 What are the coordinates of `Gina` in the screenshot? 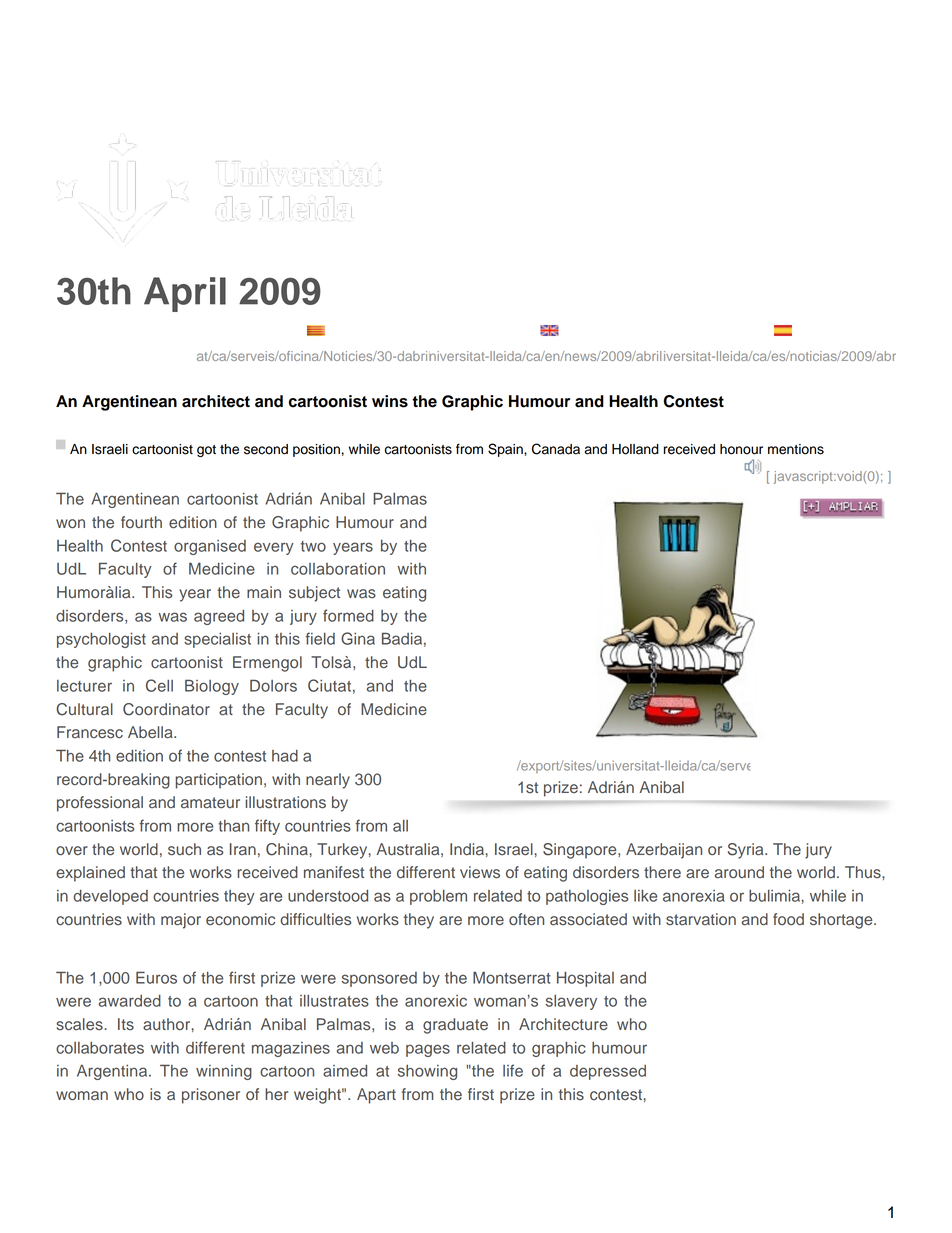 It's located at (358, 638).
